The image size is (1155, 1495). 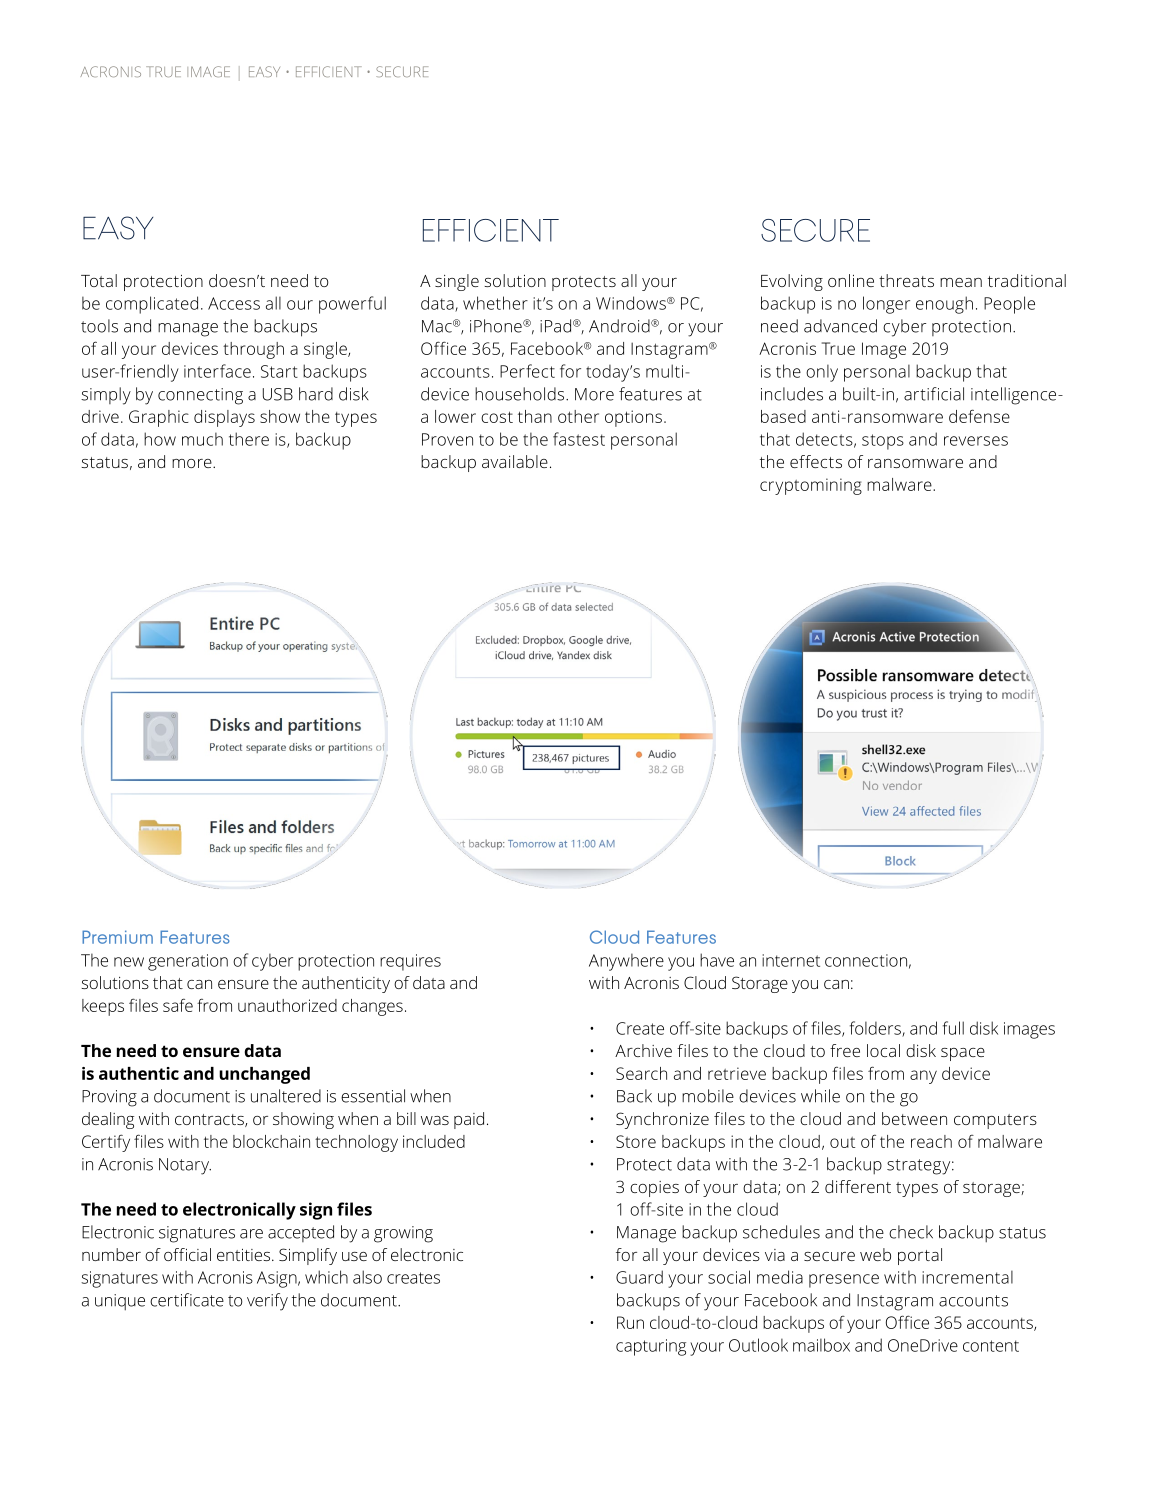 What do you see at coordinates (515, 461) in the screenshot?
I see `available` at bounding box center [515, 461].
